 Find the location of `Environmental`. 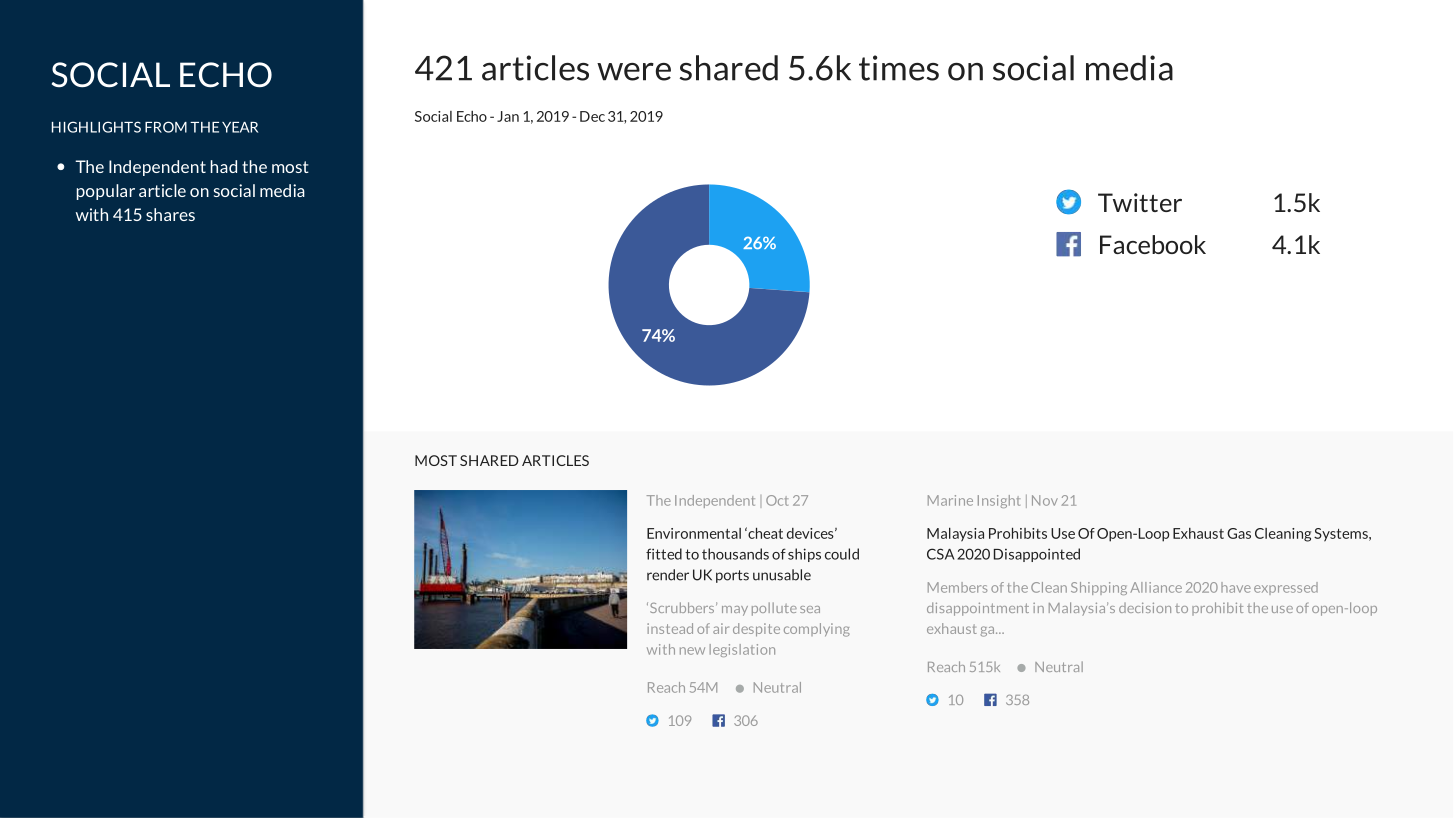

Environmental is located at coordinates (694, 533).
